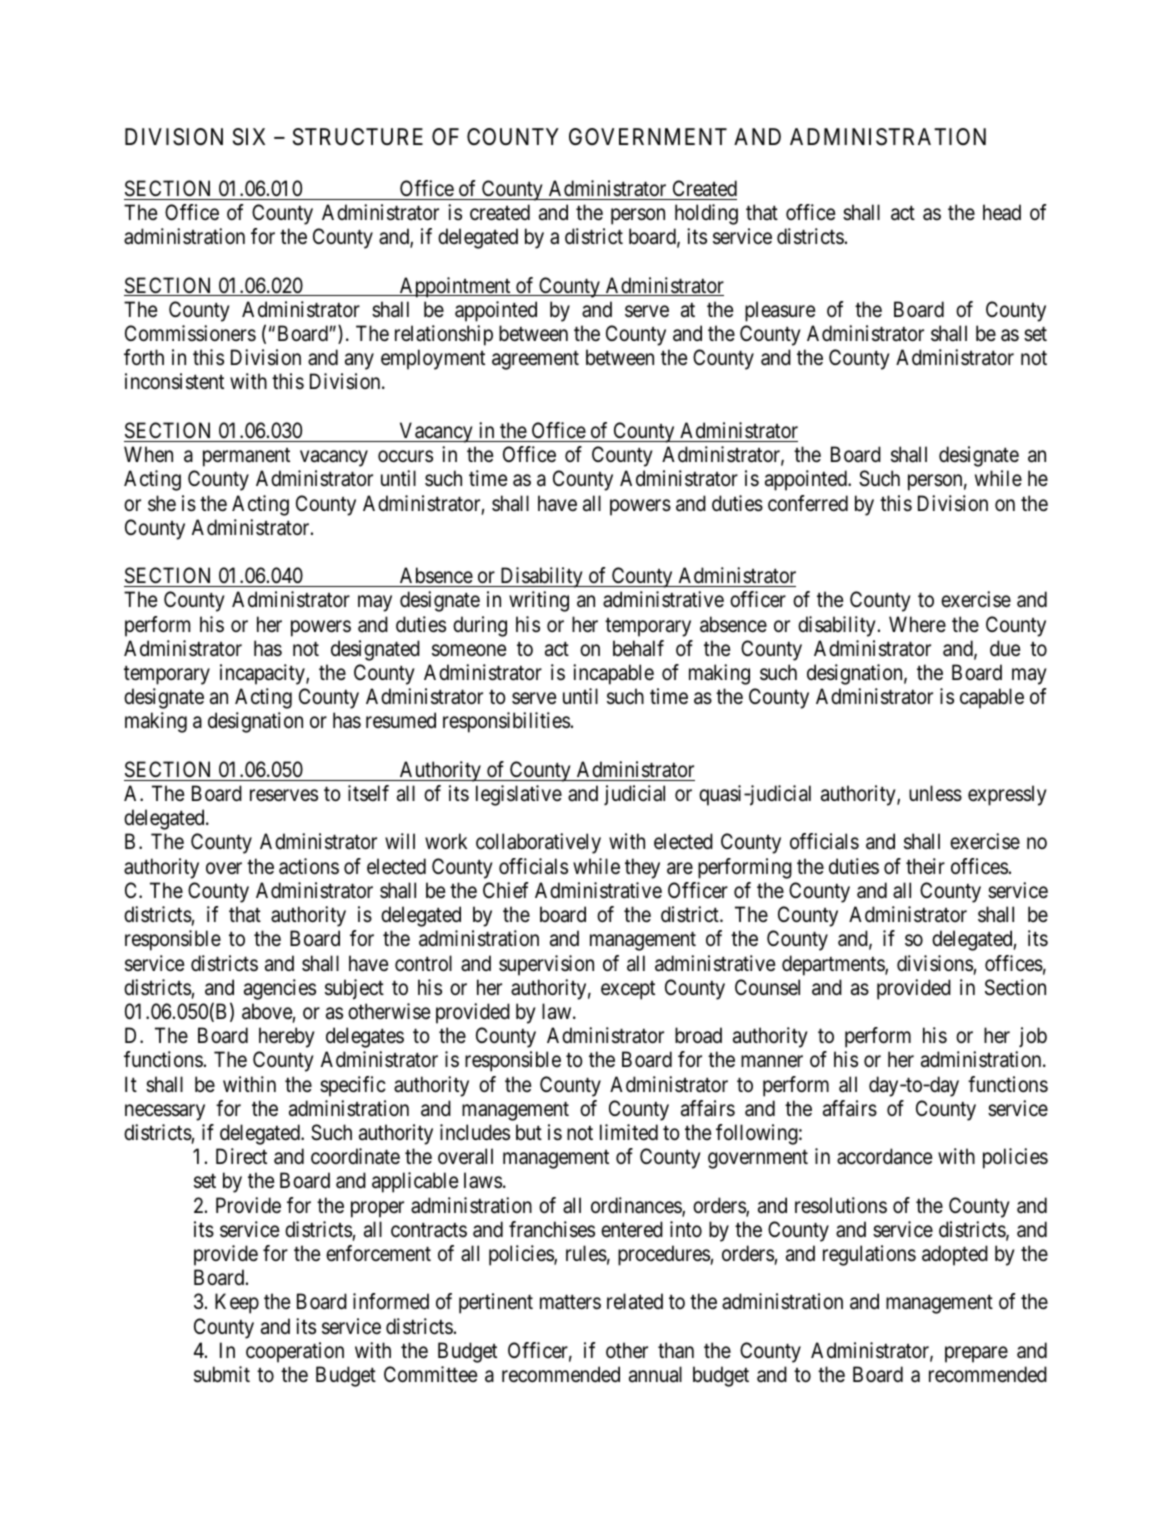  Describe the element at coordinates (249, 137) in the page. I see `SIX` at that location.
